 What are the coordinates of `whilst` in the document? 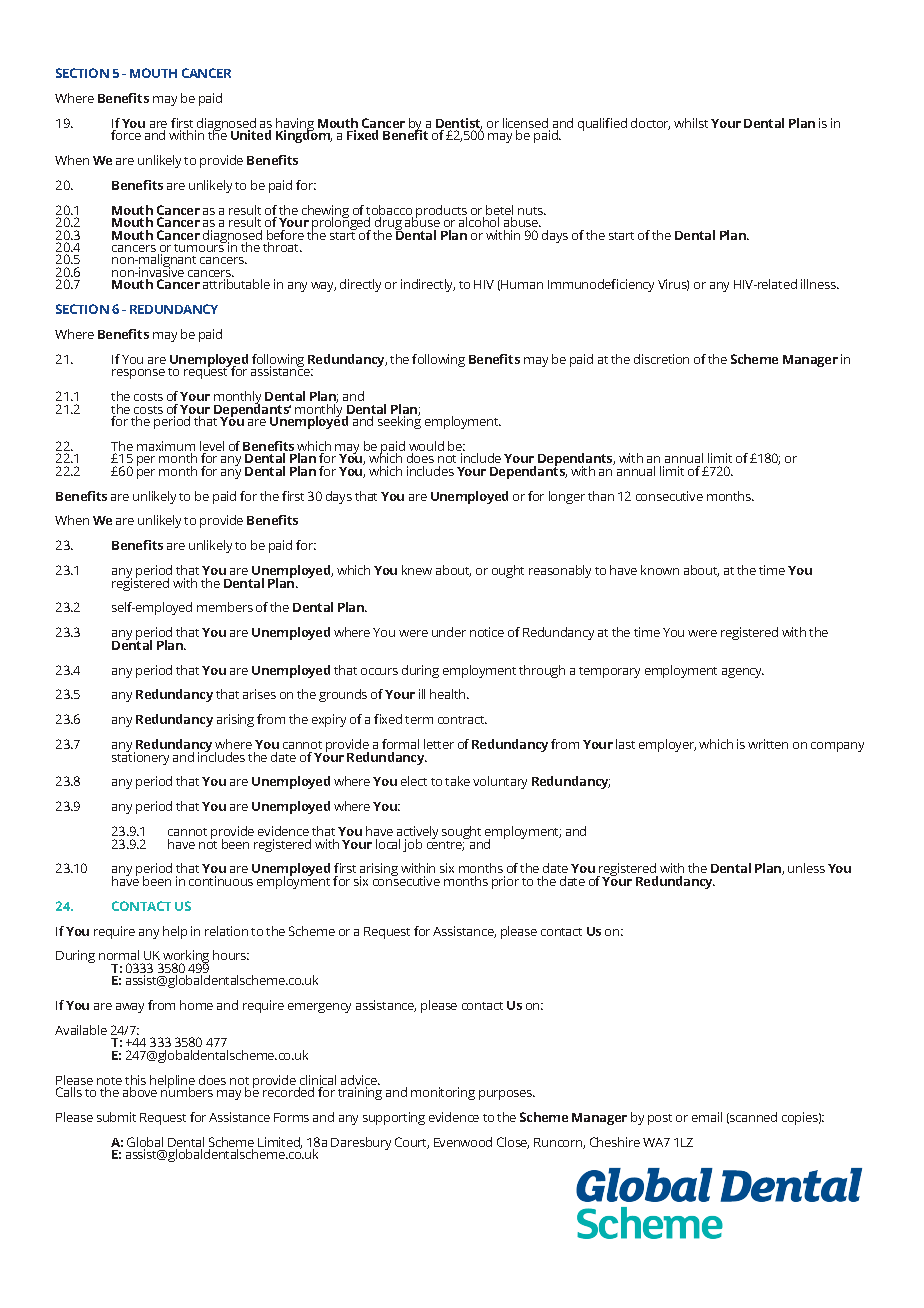 It's located at (691, 123).
